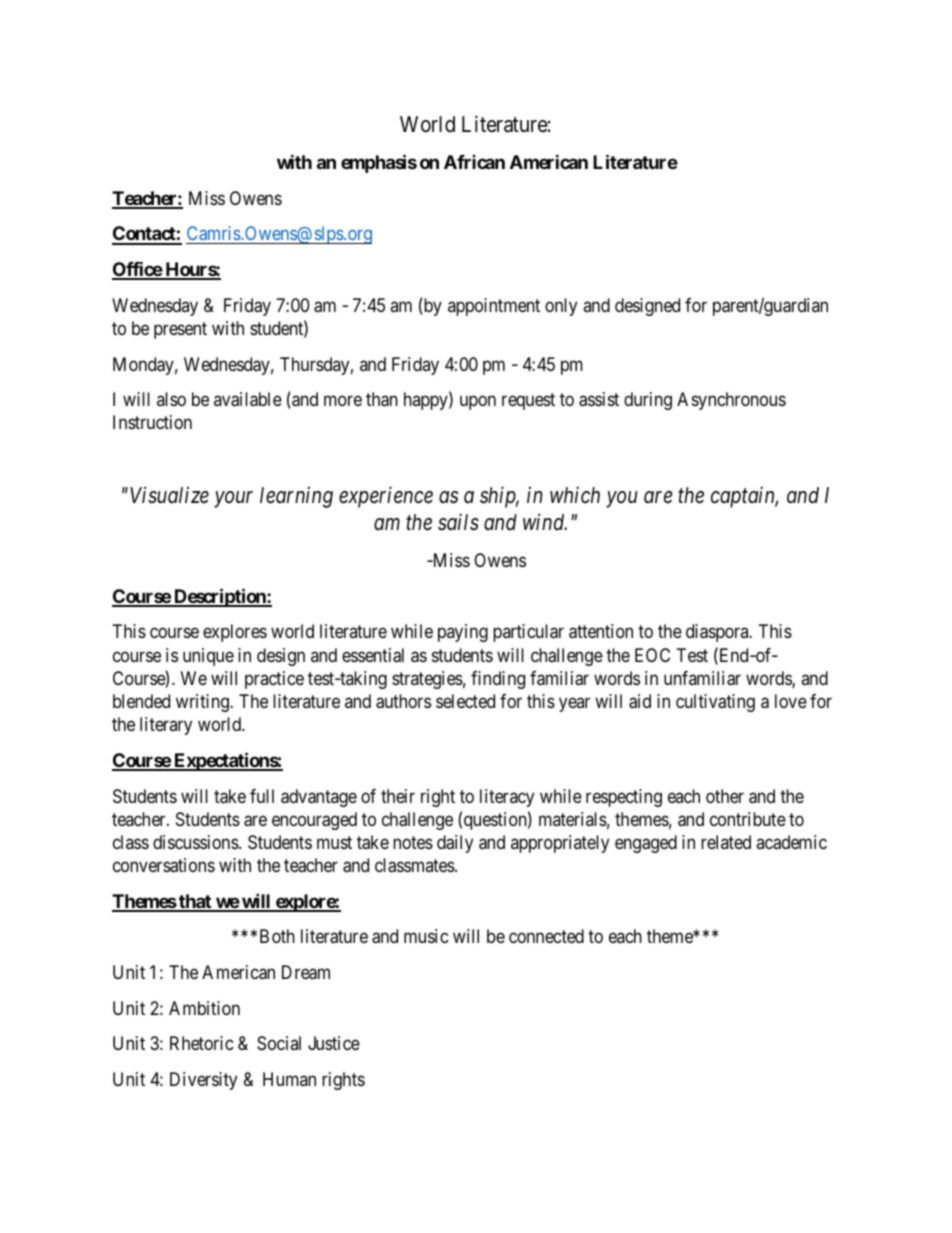 This screenshot has width=952, height=1233. I want to click on diaspora, so click(718, 633).
